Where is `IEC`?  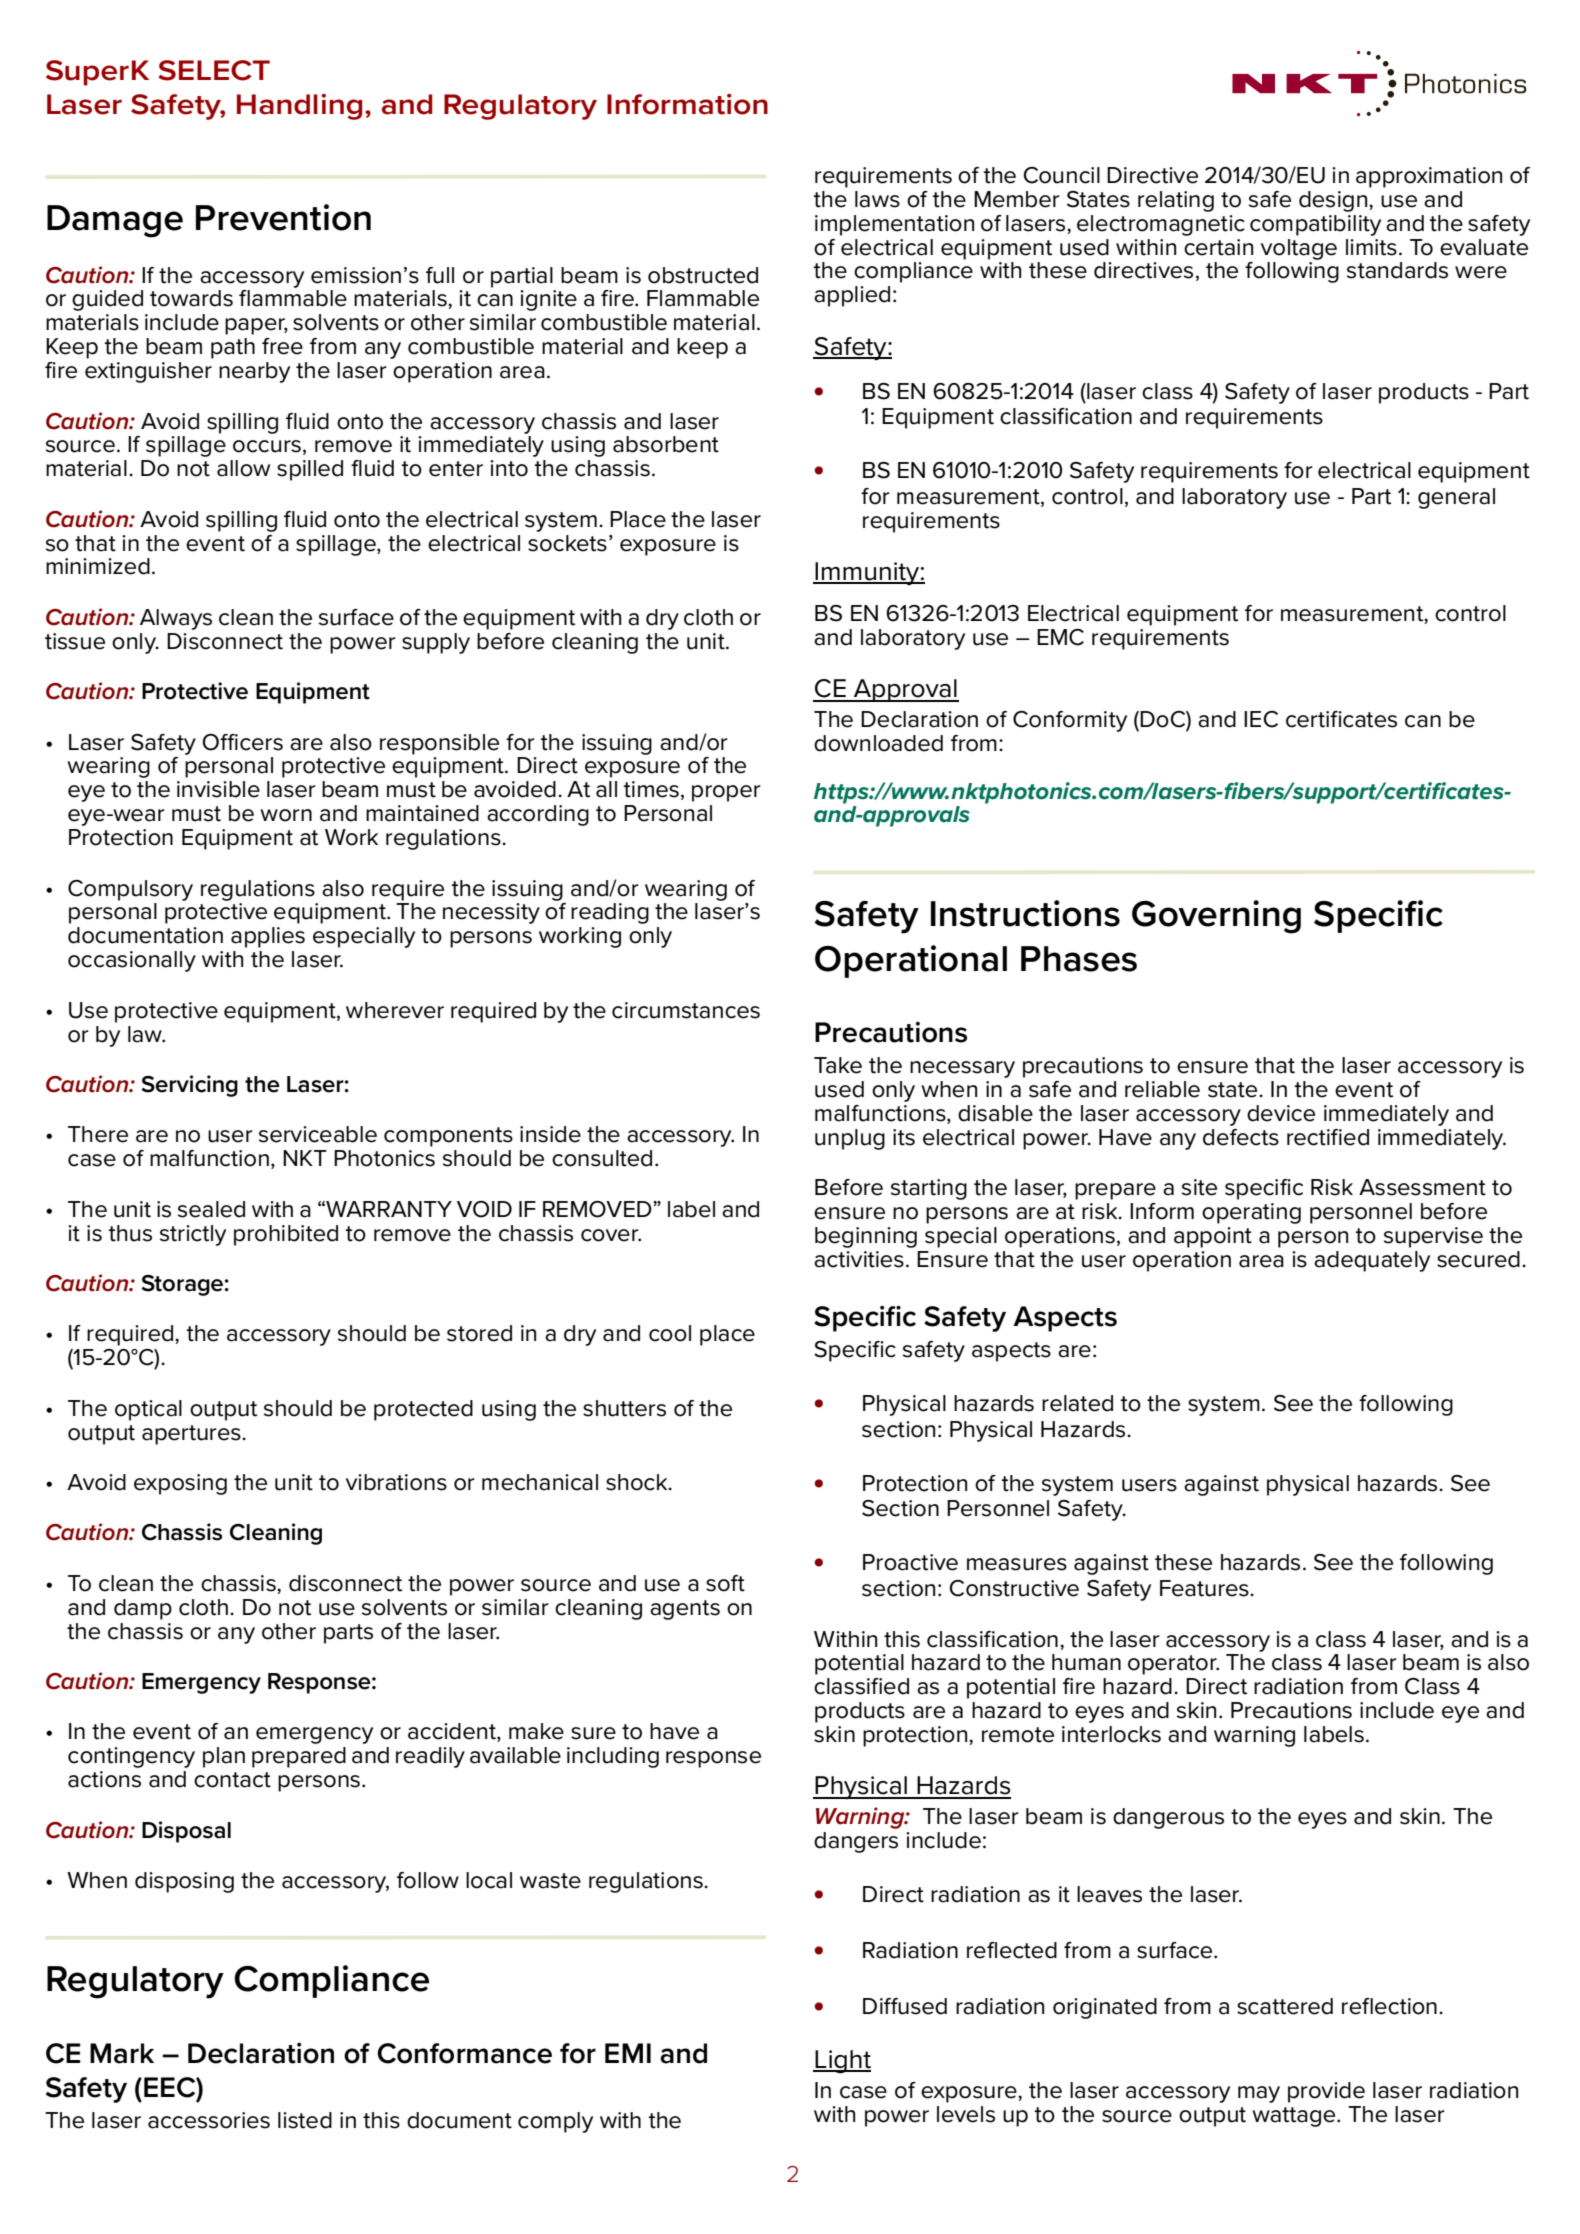
IEC is located at coordinates (1261, 719).
